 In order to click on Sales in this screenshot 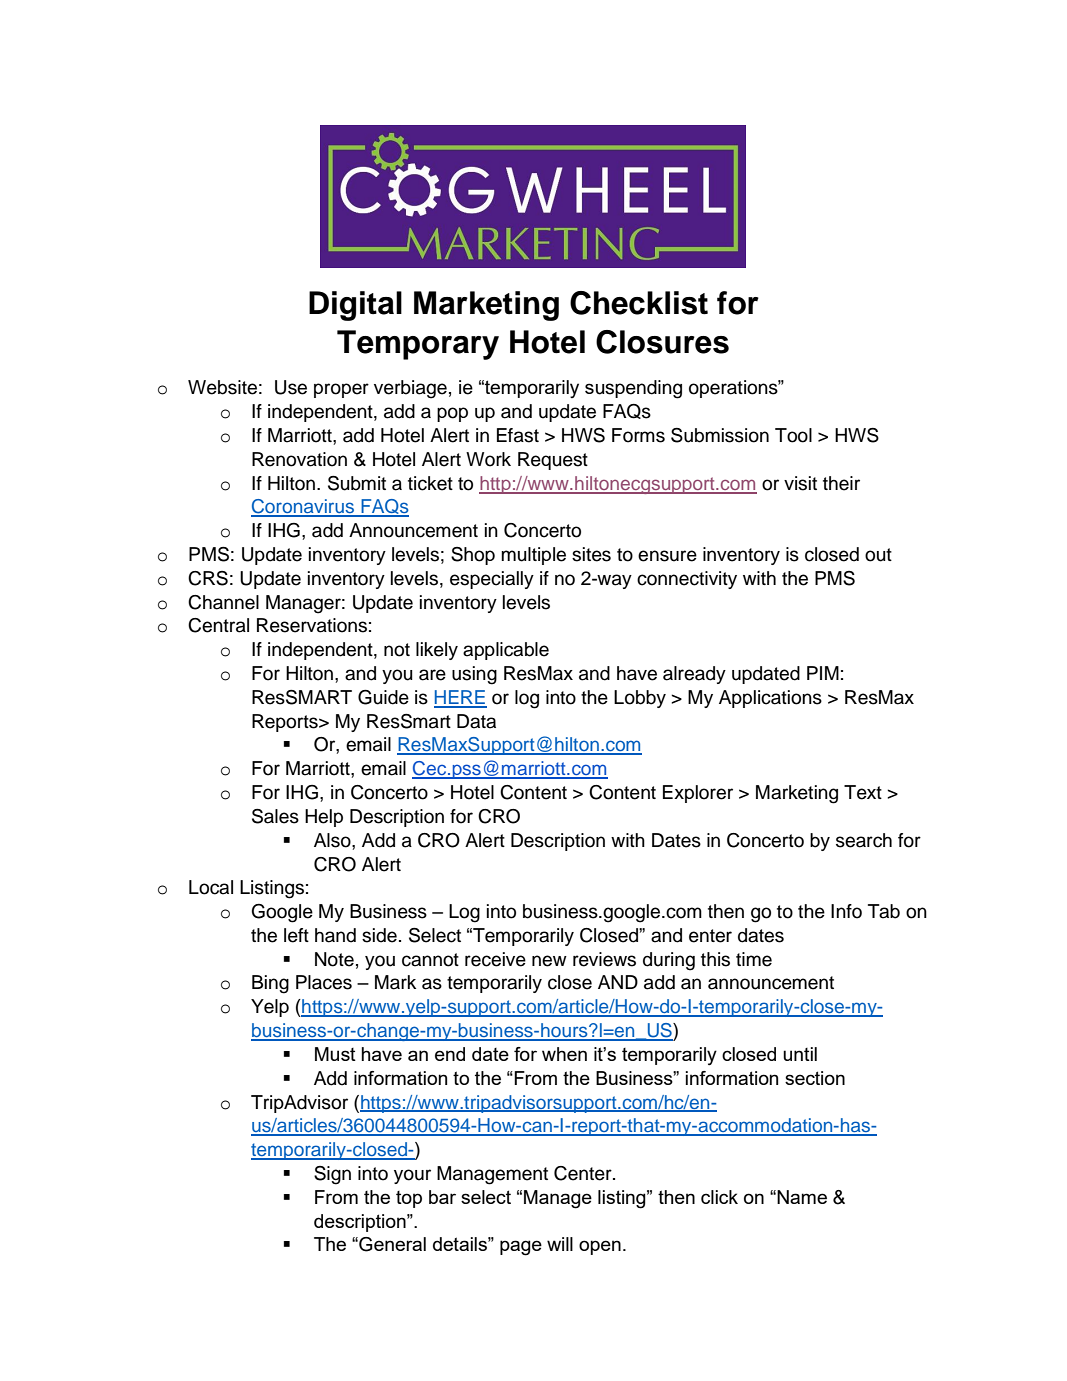, I will do `click(275, 816)`.
